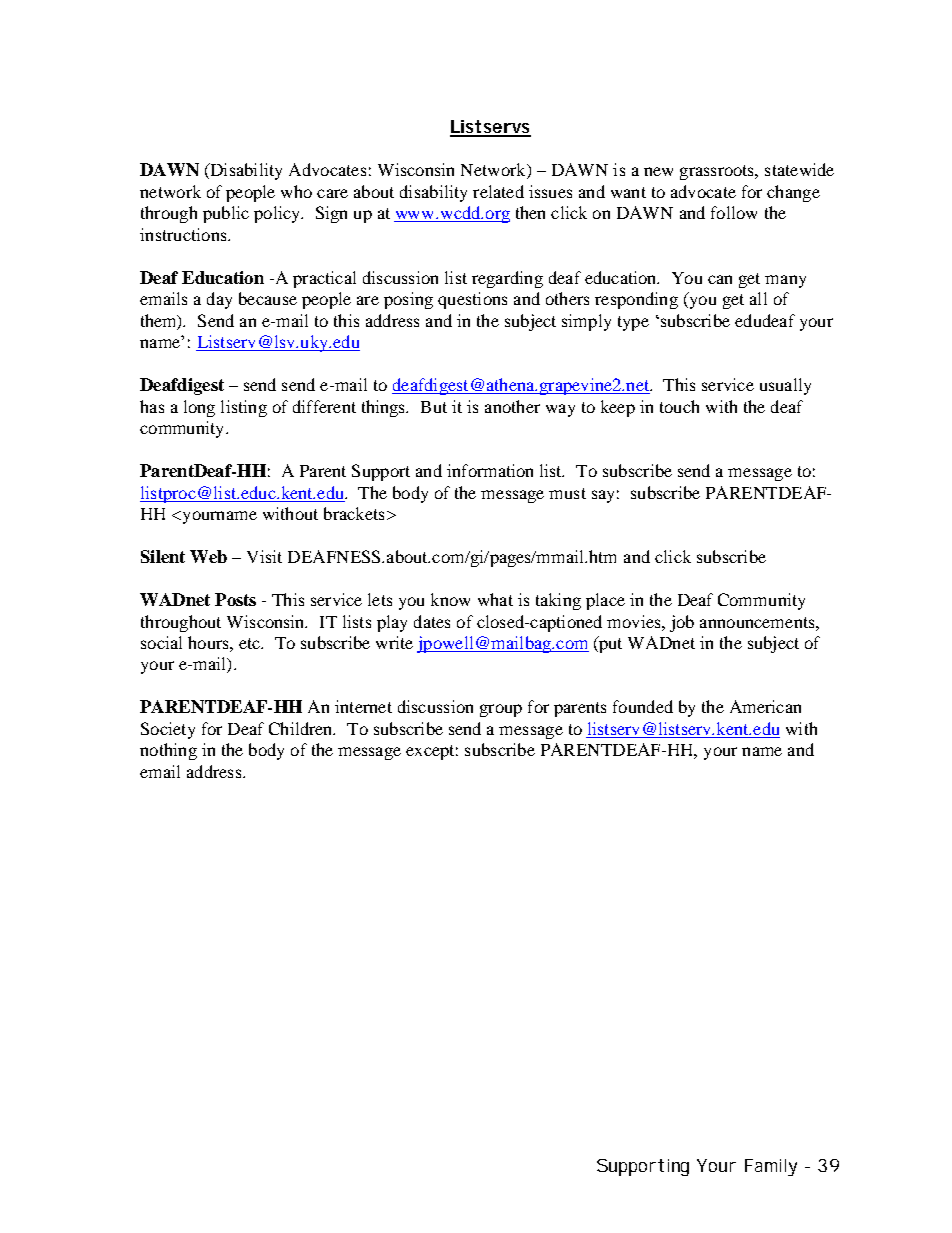  I want to click on touch, so click(679, 406).
